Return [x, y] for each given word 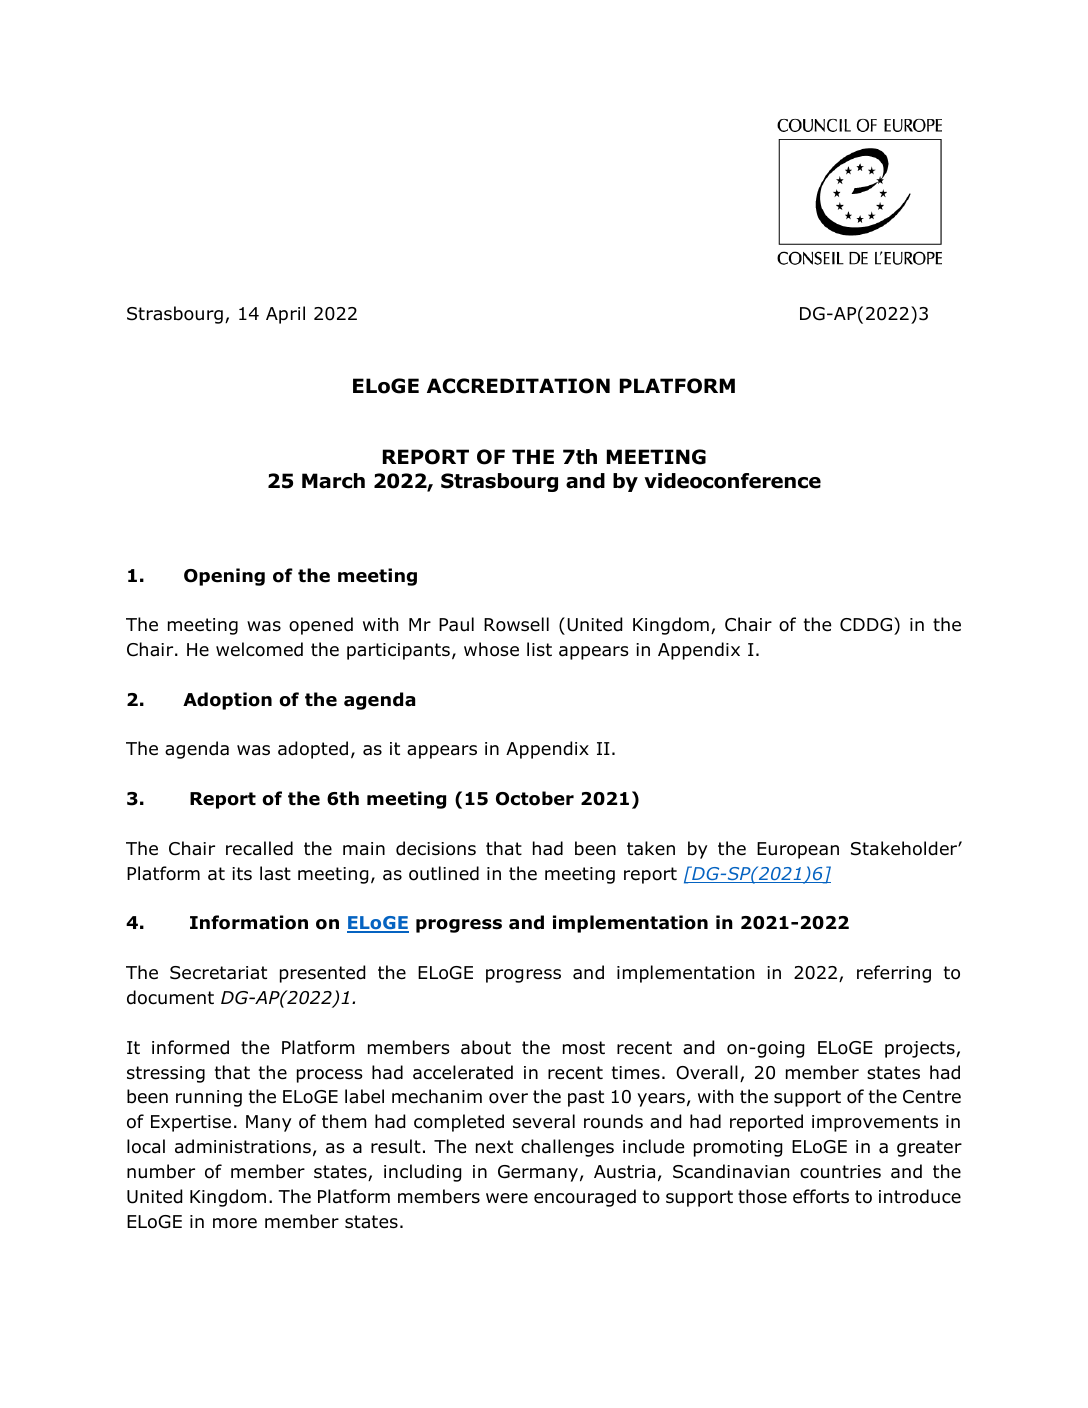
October [535, 798]
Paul [456, 624]
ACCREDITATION [518, 386]
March [333, 481]
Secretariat [218, 973]
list [539, 649]
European [798, 850]
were [507, 1198]
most [584, 1048]
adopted [313, 750]
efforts [821, 1196]
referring [894, 974]
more [235, 1223]
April [285, 315]
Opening [224, 577]
